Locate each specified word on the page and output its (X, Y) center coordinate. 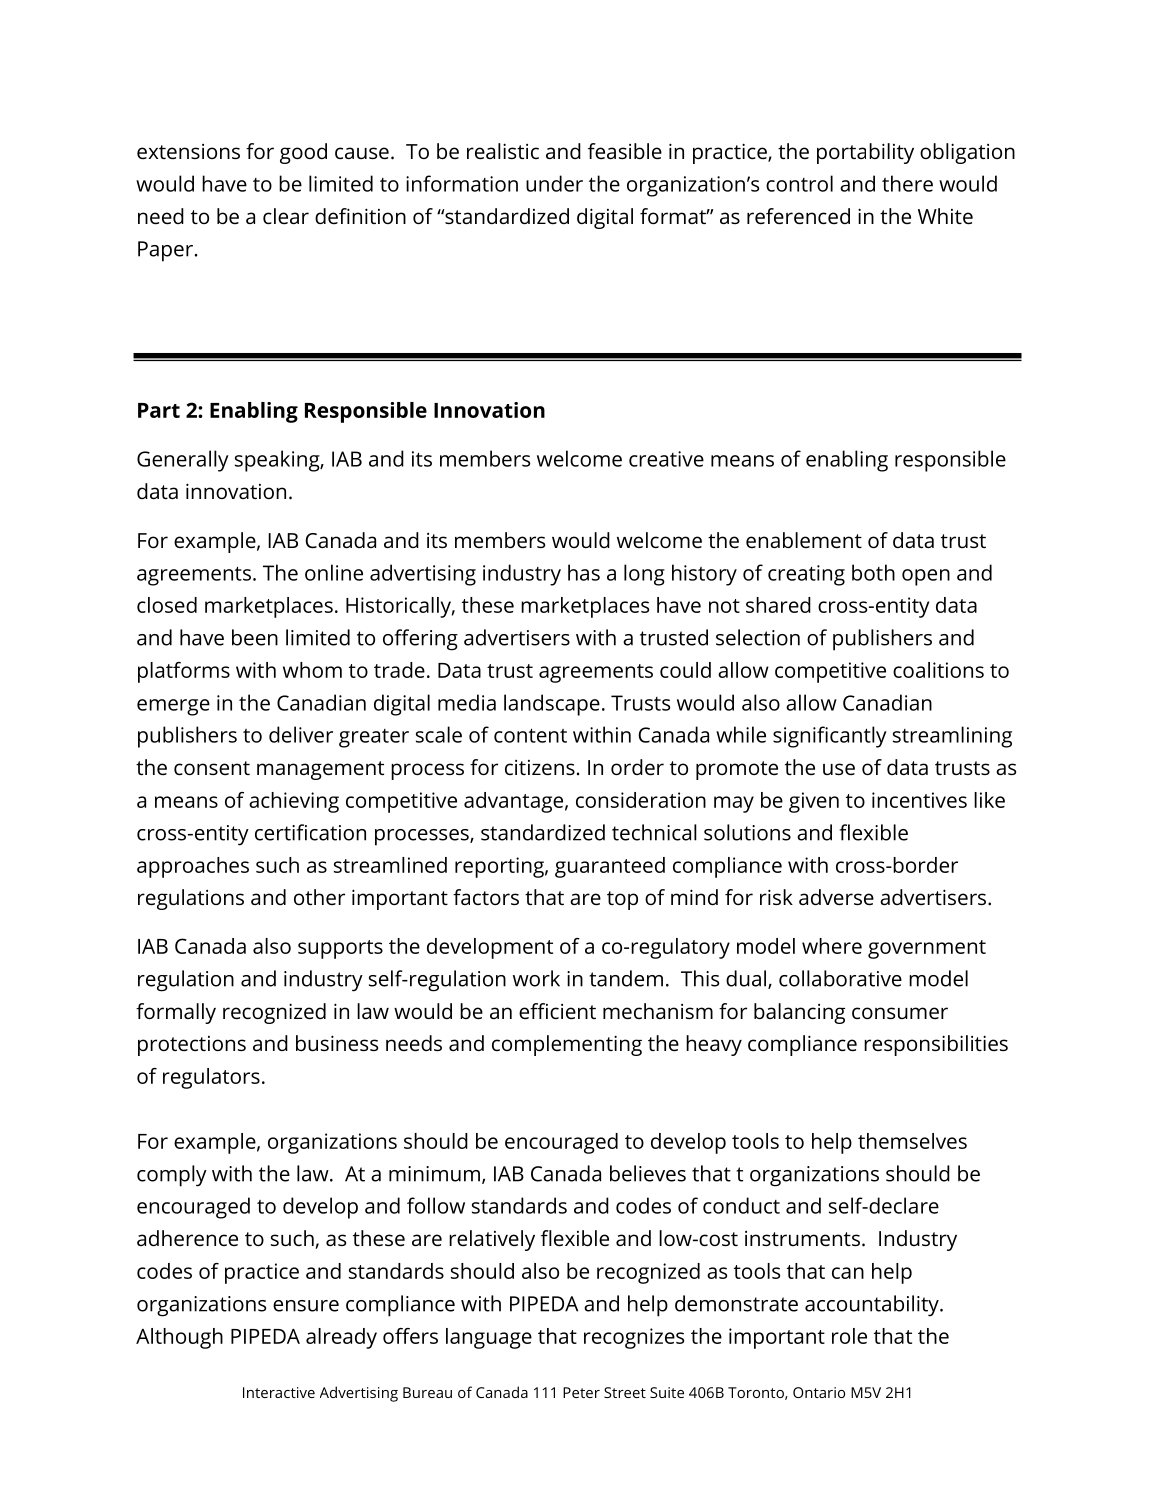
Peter (581, 1392)
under (554, 183)
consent (212, 768)
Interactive (279, 1392)
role (849, 1336)
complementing (567, 1045)
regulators (211, 1078)
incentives (919, 800)
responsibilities (936, 1045)
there (907, 183)
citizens (540, 767)
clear (286, 216)
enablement (804, 540)
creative (666, 459)
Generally (183, 461)
